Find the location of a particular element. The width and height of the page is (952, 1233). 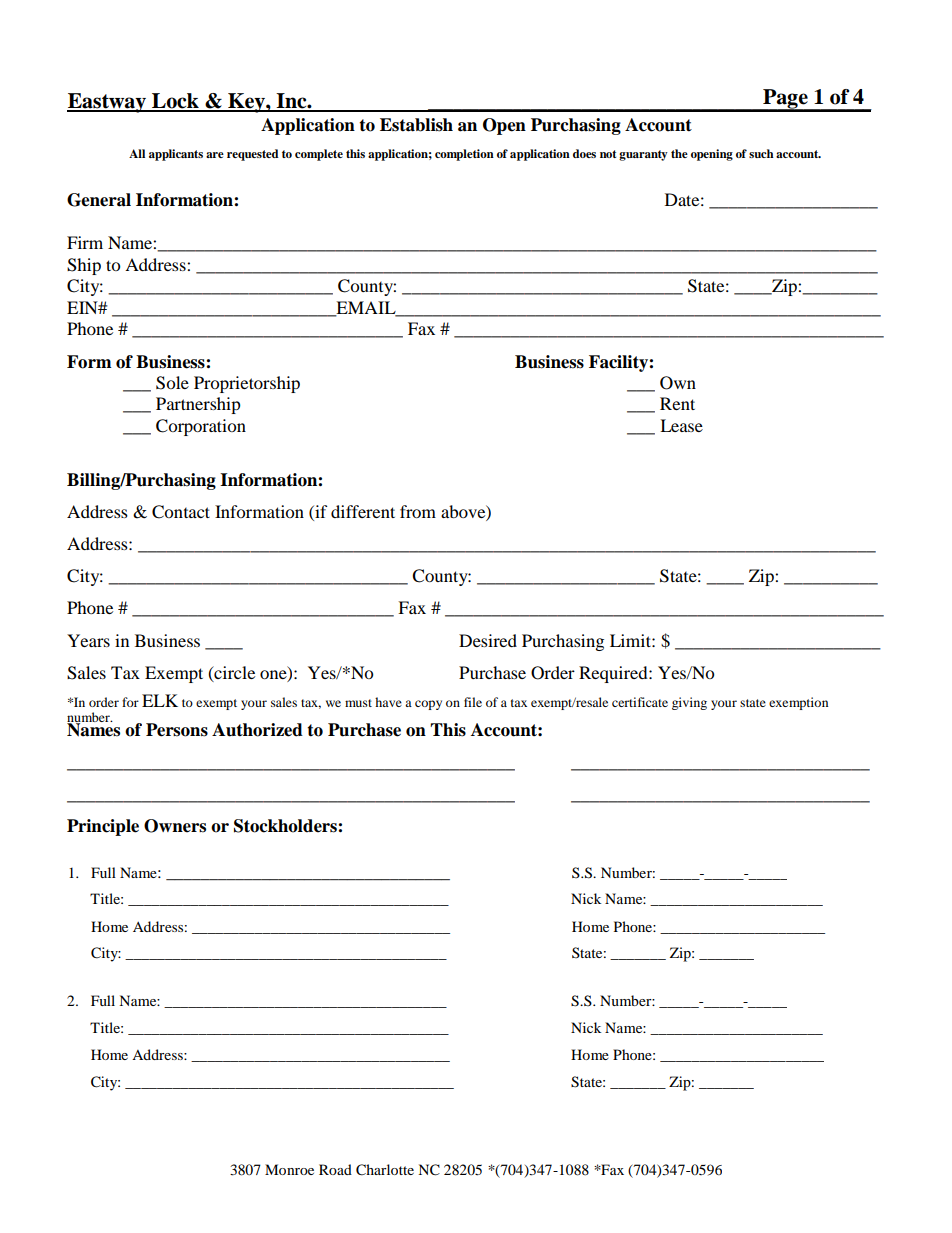

Facility is located at coordinates (619, 363).
